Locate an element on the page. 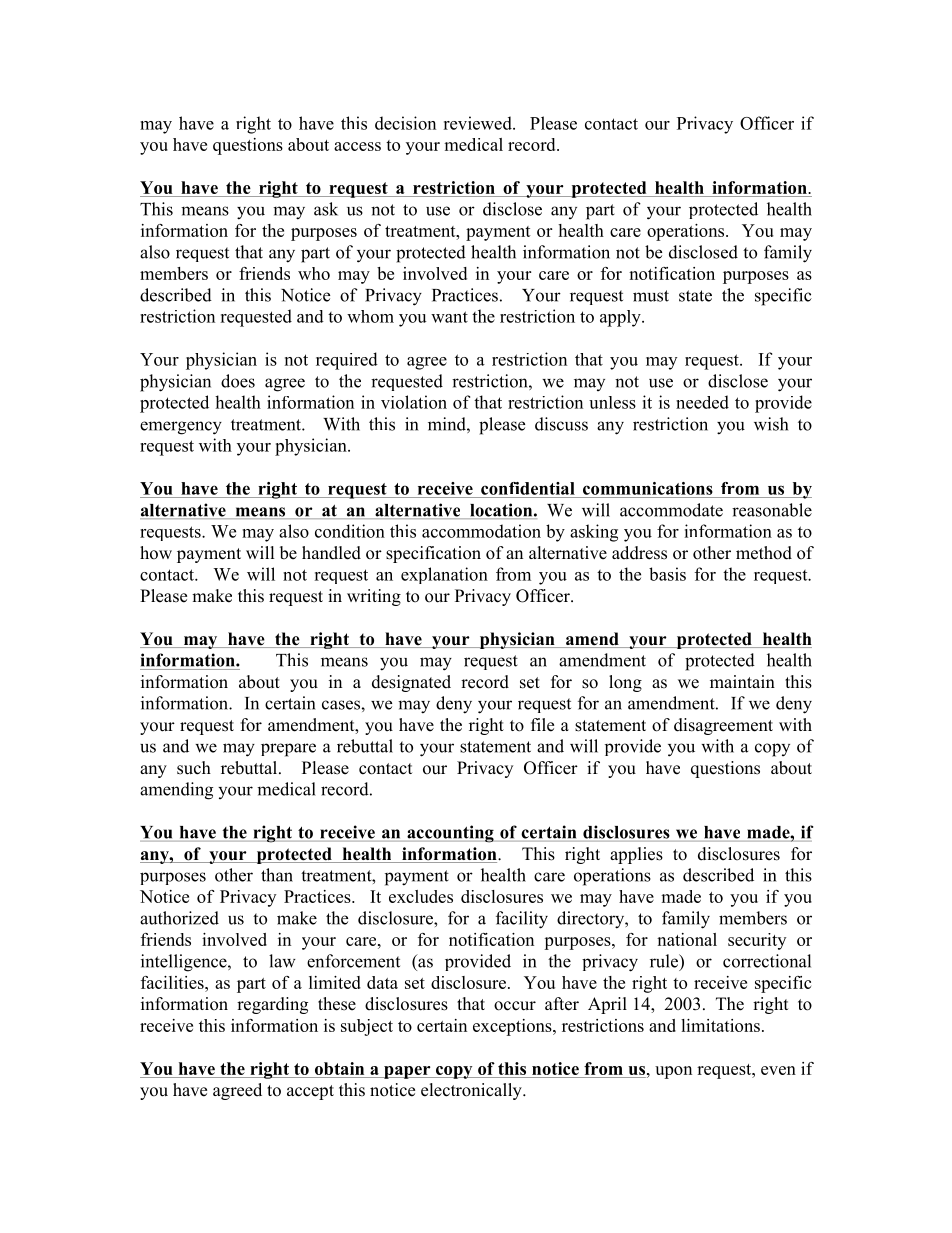  regarding is located at coordinates (272, 1005).
